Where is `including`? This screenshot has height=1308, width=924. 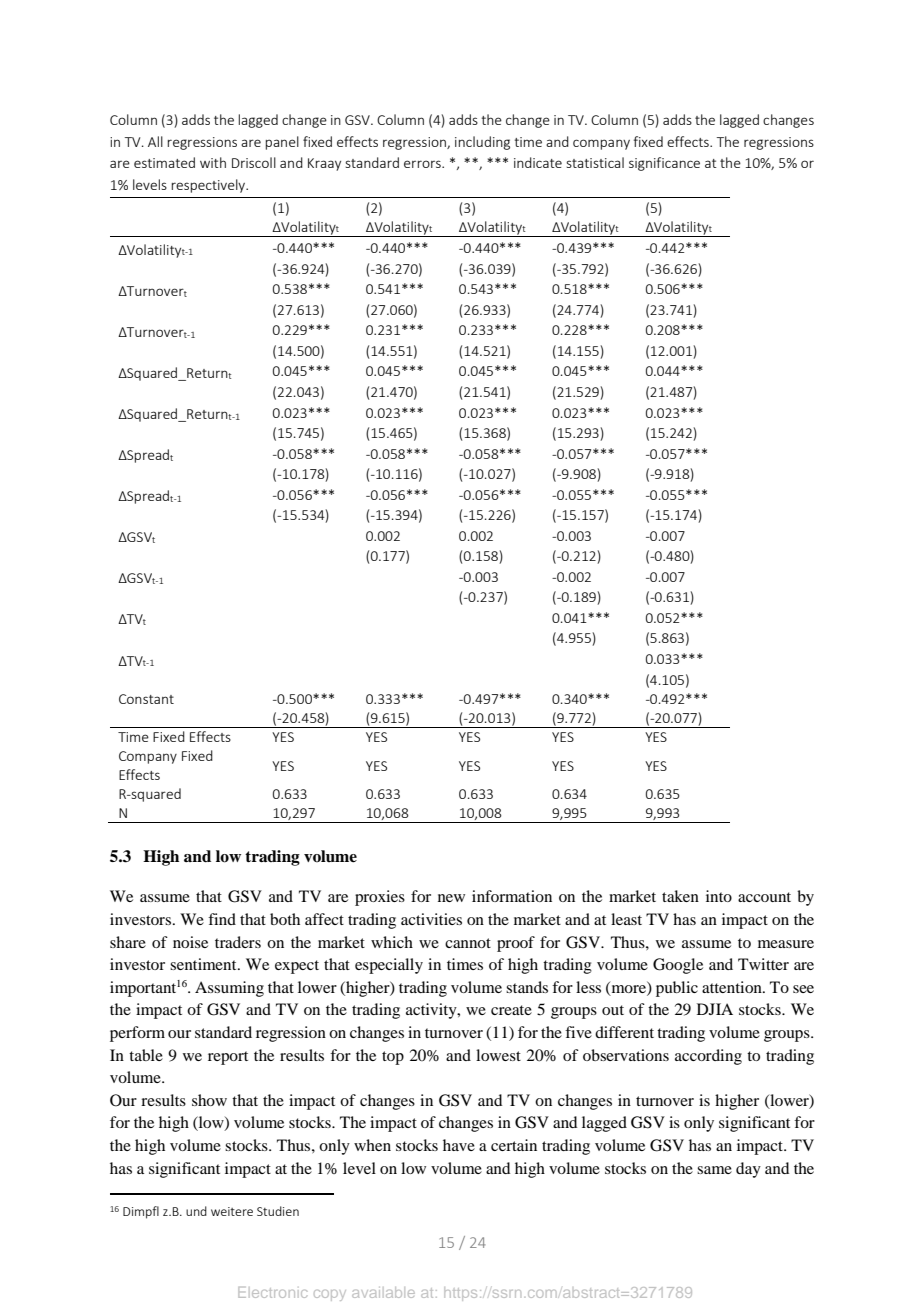 including is located at coordinates (482, 143).
